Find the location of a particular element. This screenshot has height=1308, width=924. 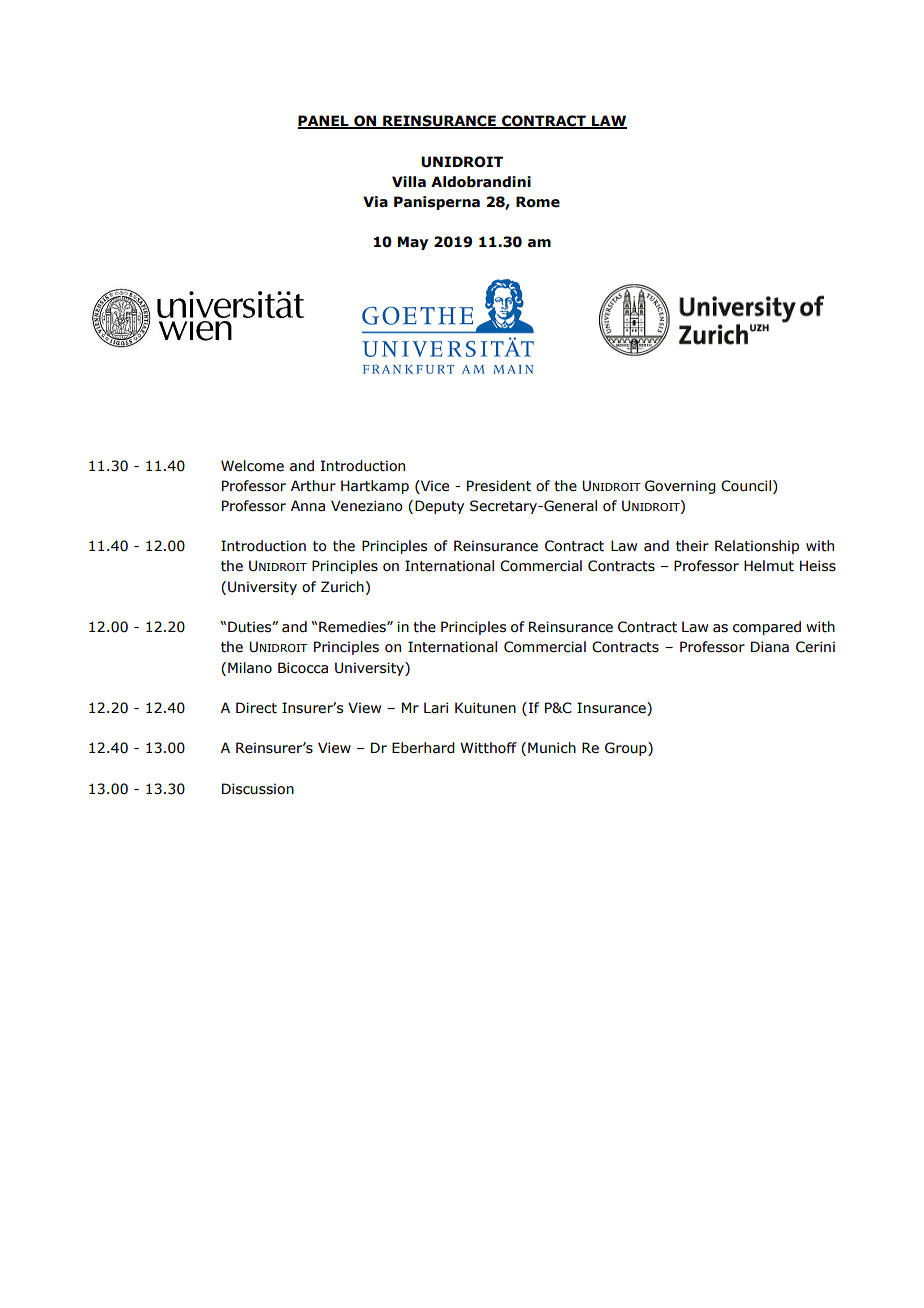

Villa is located at coordinates (409, 182).
